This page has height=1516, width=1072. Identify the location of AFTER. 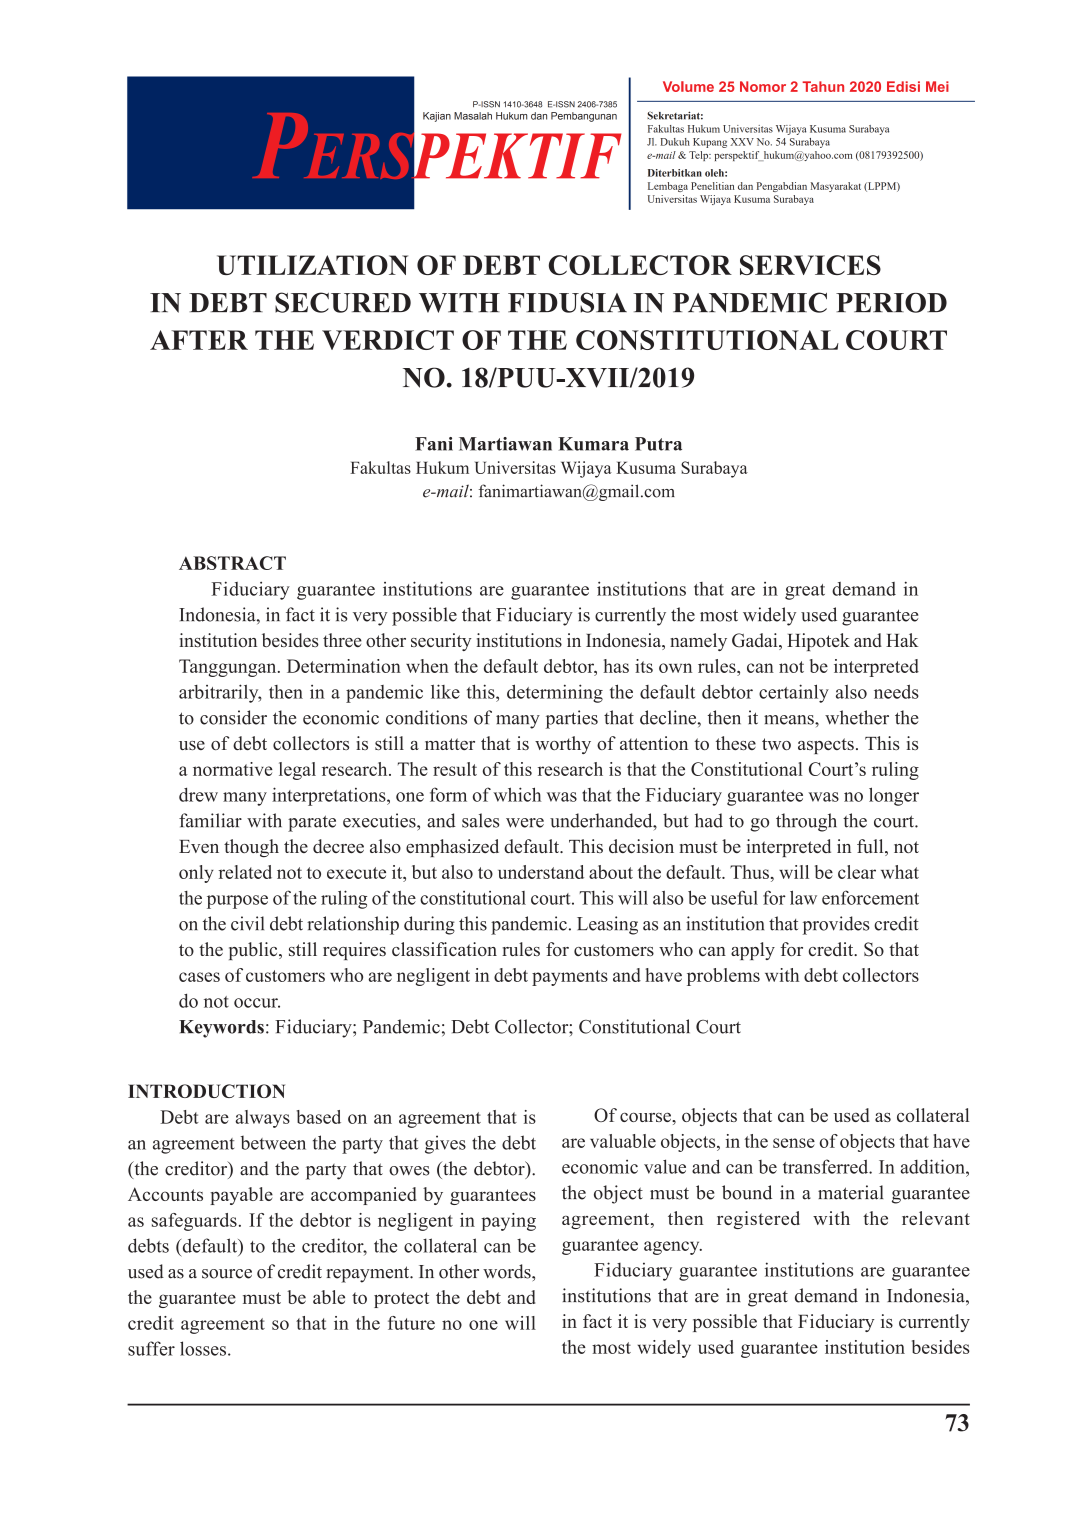
(199, 340).
